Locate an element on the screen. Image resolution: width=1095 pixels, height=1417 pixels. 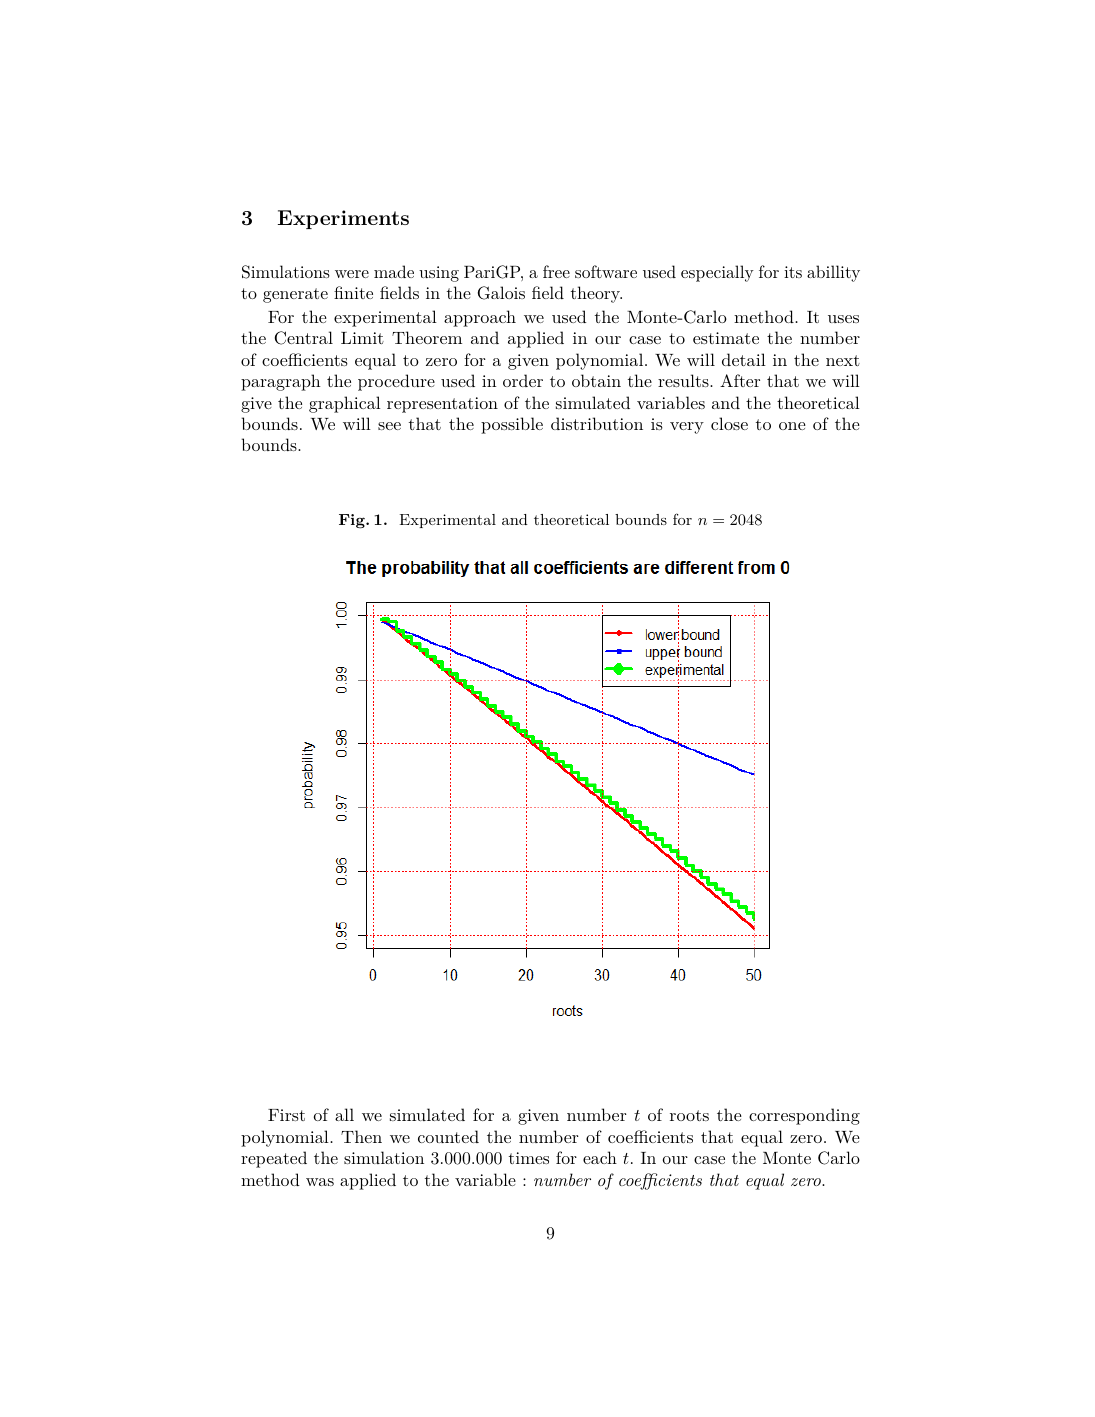
Then is located at coordinates (361, 1136).
